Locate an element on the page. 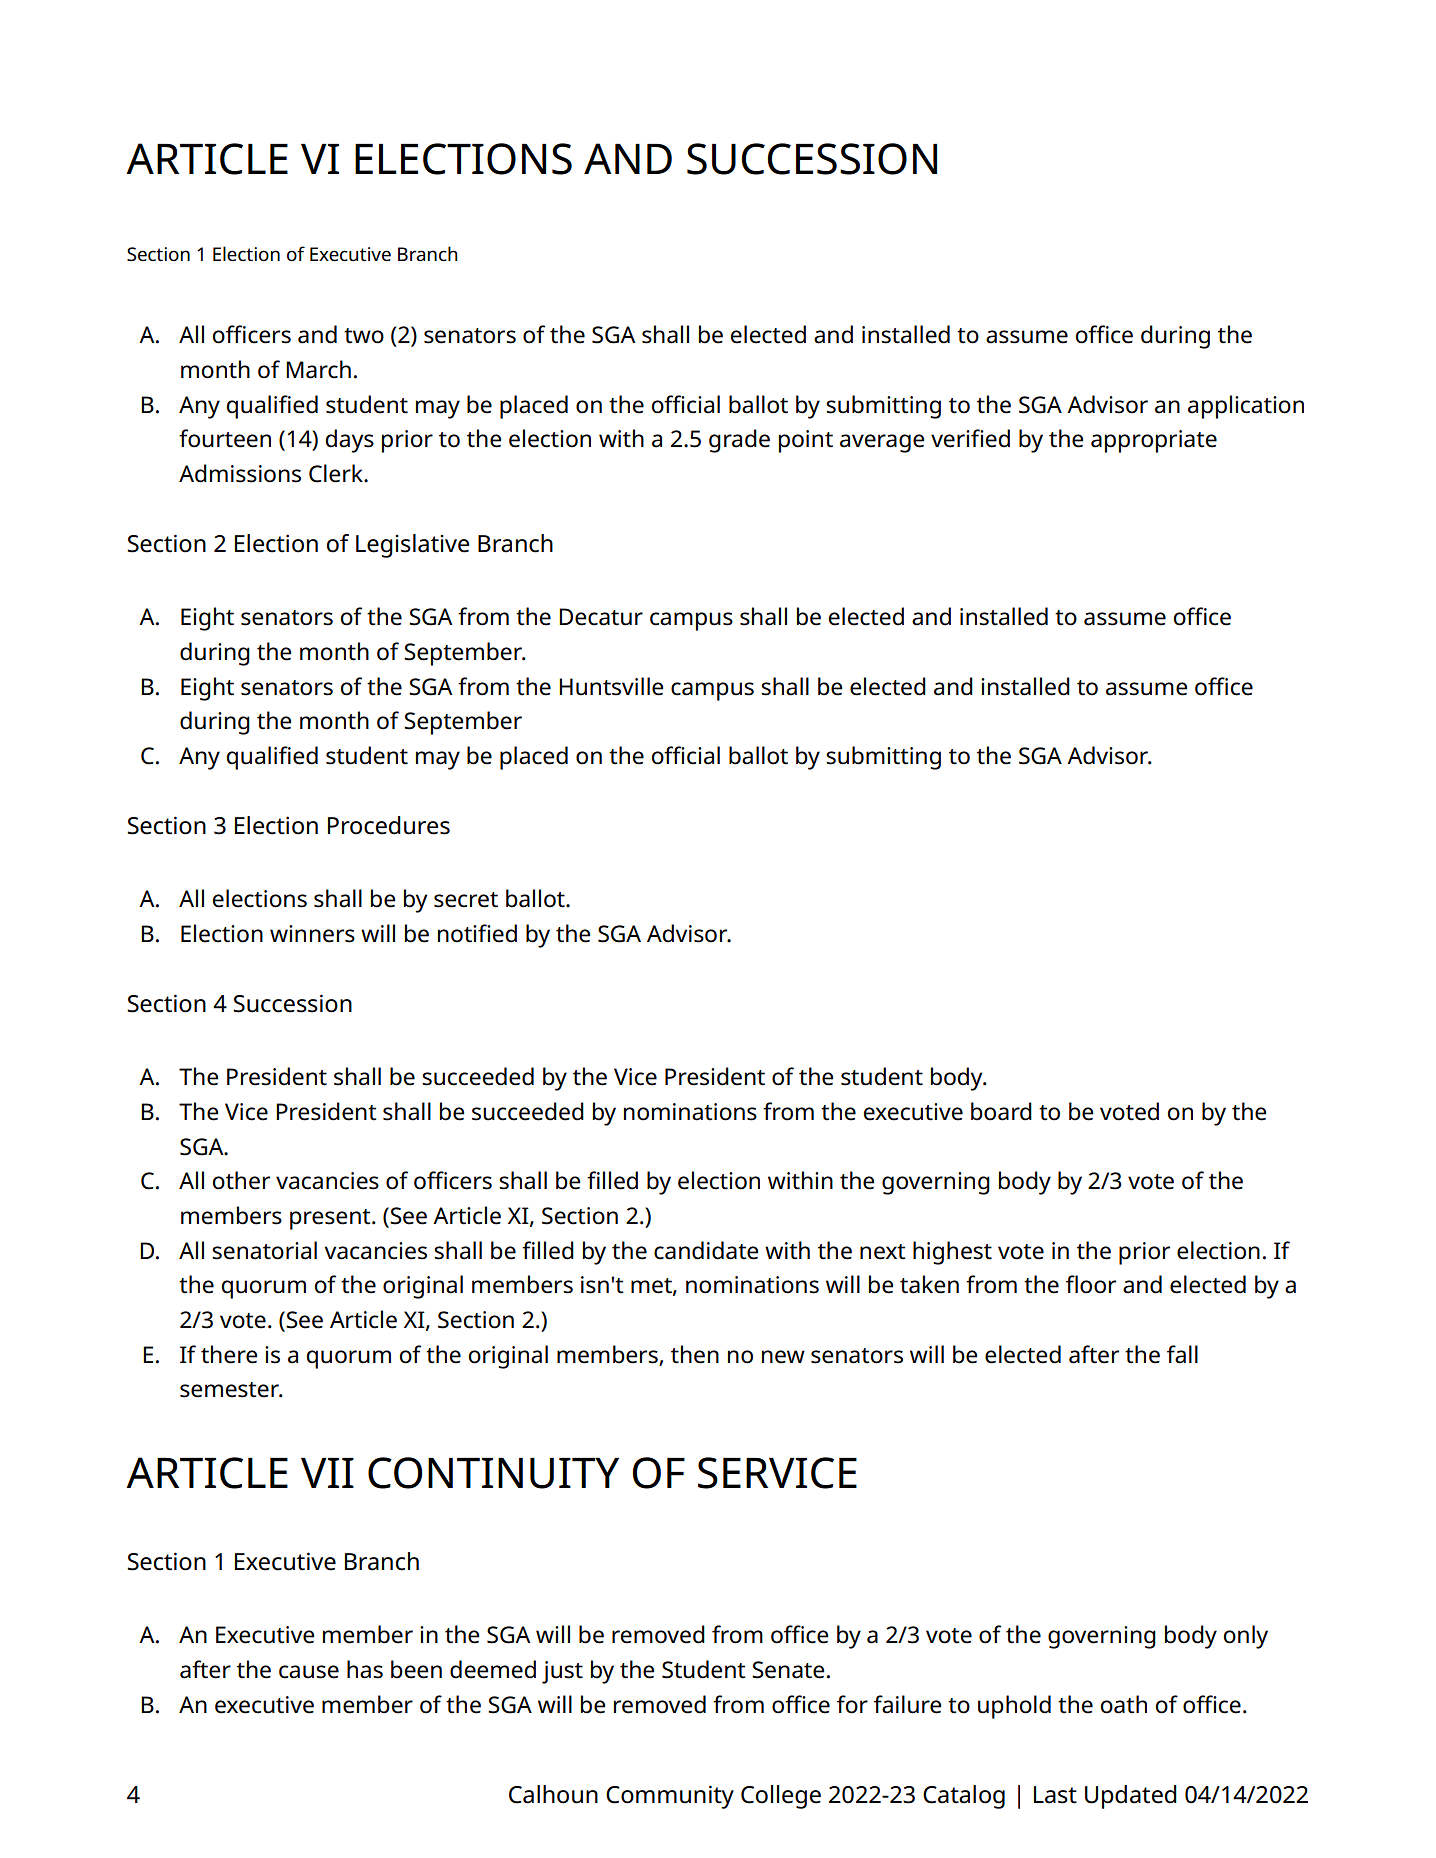 Image resolution: width=1436 pixels, height=1858 pixels. grade is located at coordinates (739, 441).
